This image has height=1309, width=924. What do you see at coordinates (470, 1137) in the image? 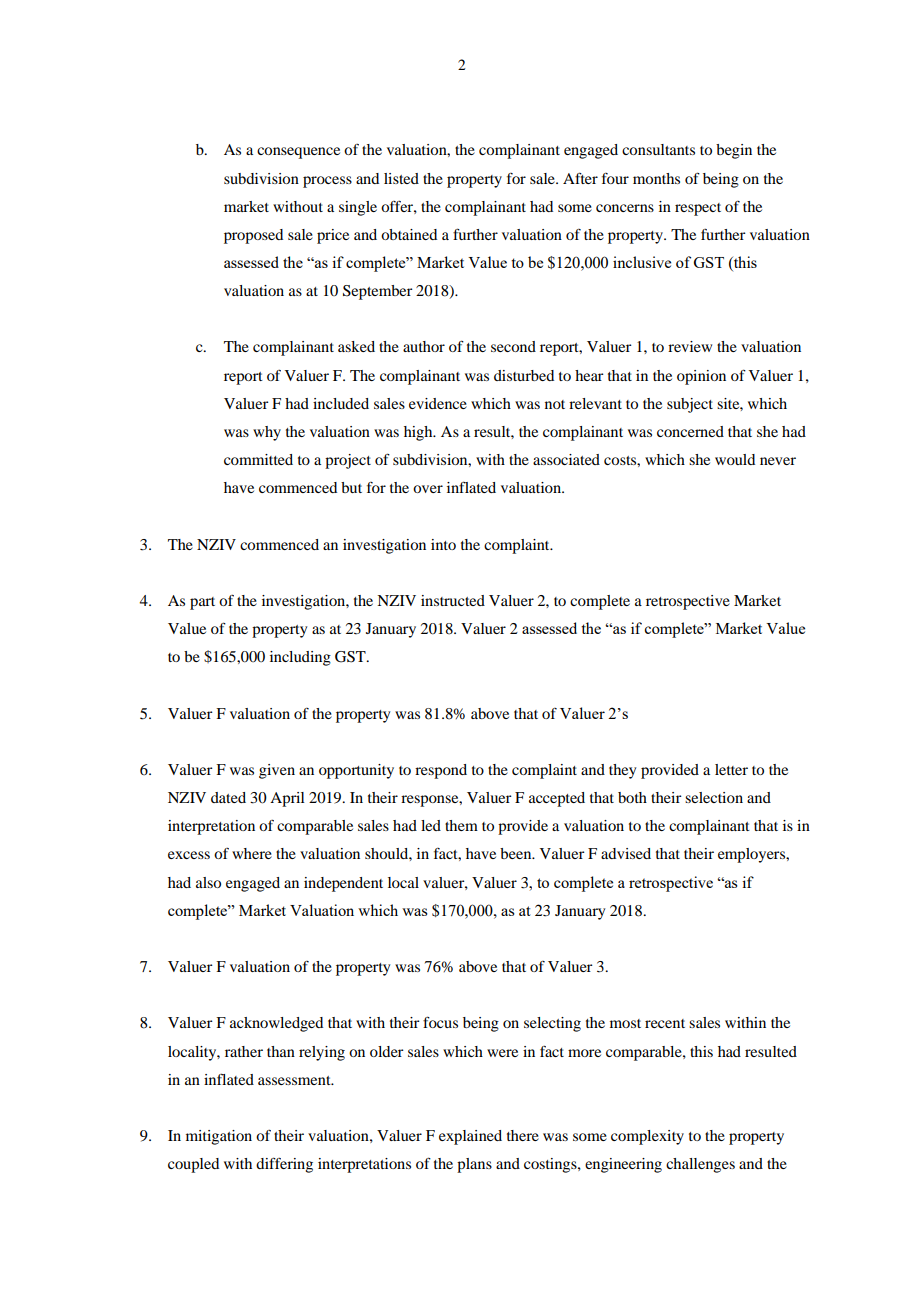
I see `explained` at bounding box center [470, 1137].
